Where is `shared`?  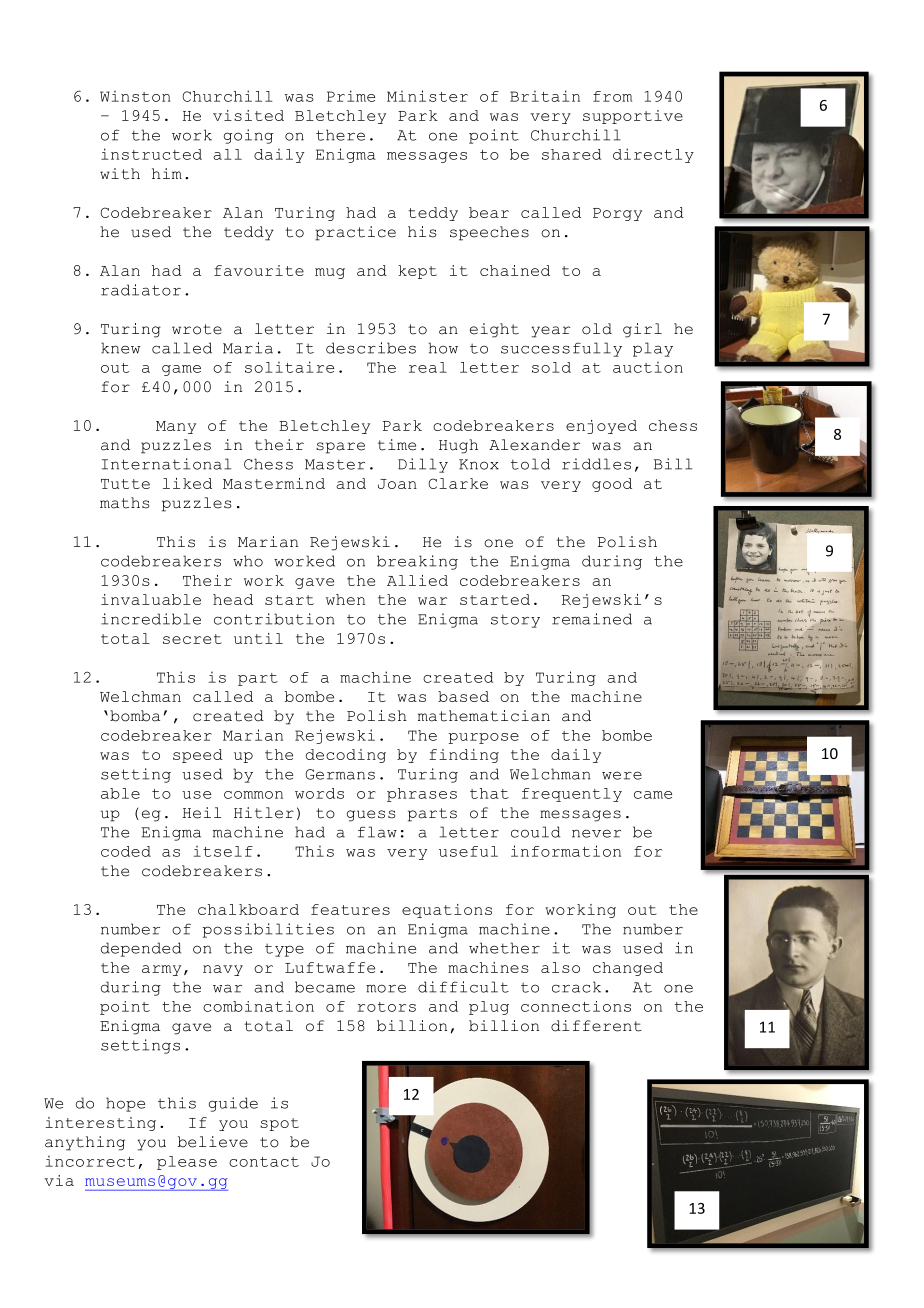
shared is located at coordinates (572, 154).
